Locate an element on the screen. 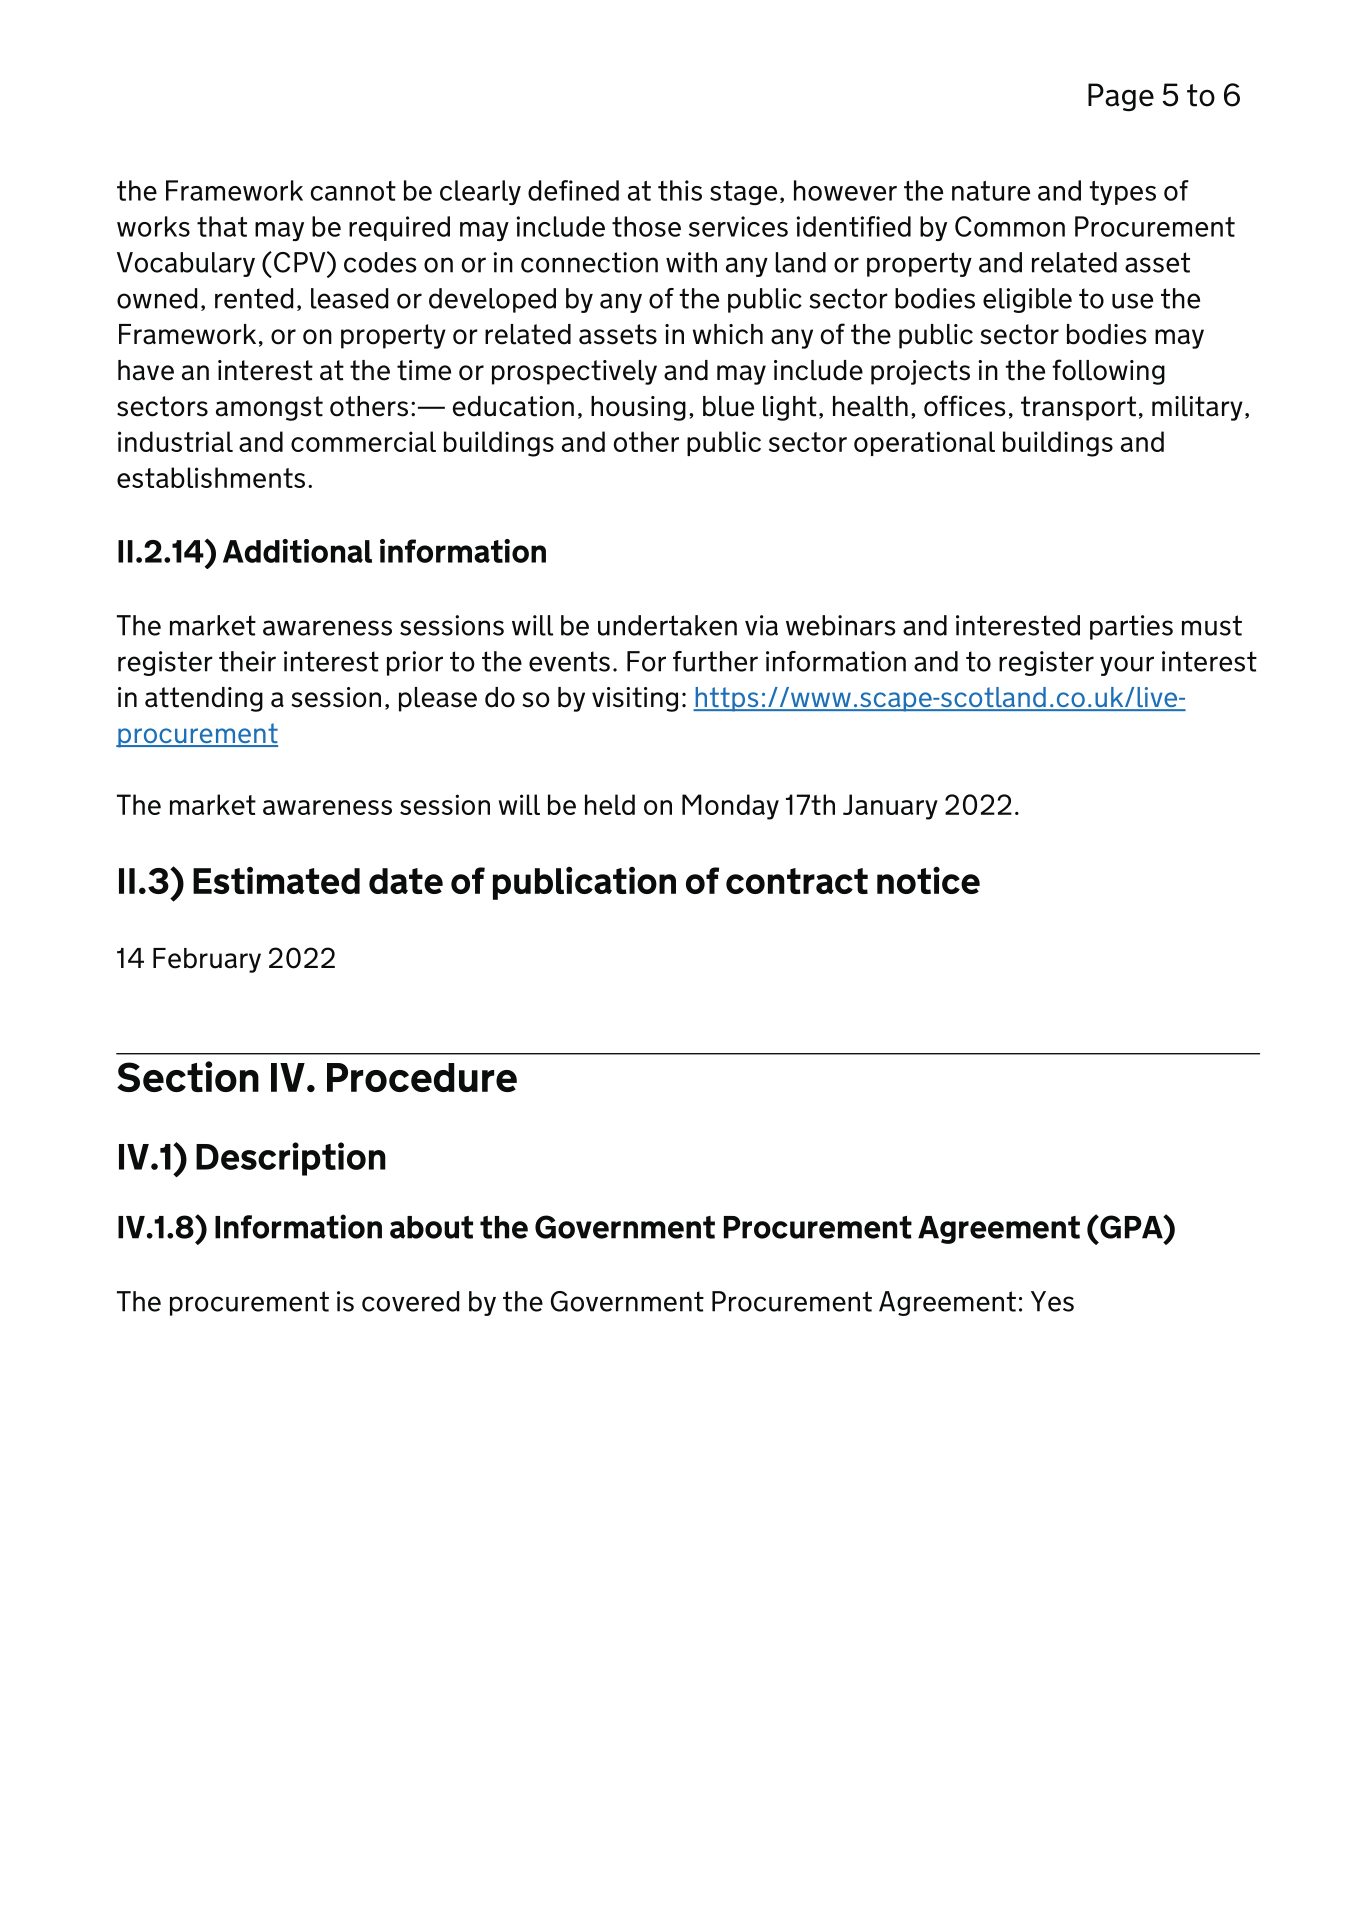  housing is located at coordinates (638, 408).
